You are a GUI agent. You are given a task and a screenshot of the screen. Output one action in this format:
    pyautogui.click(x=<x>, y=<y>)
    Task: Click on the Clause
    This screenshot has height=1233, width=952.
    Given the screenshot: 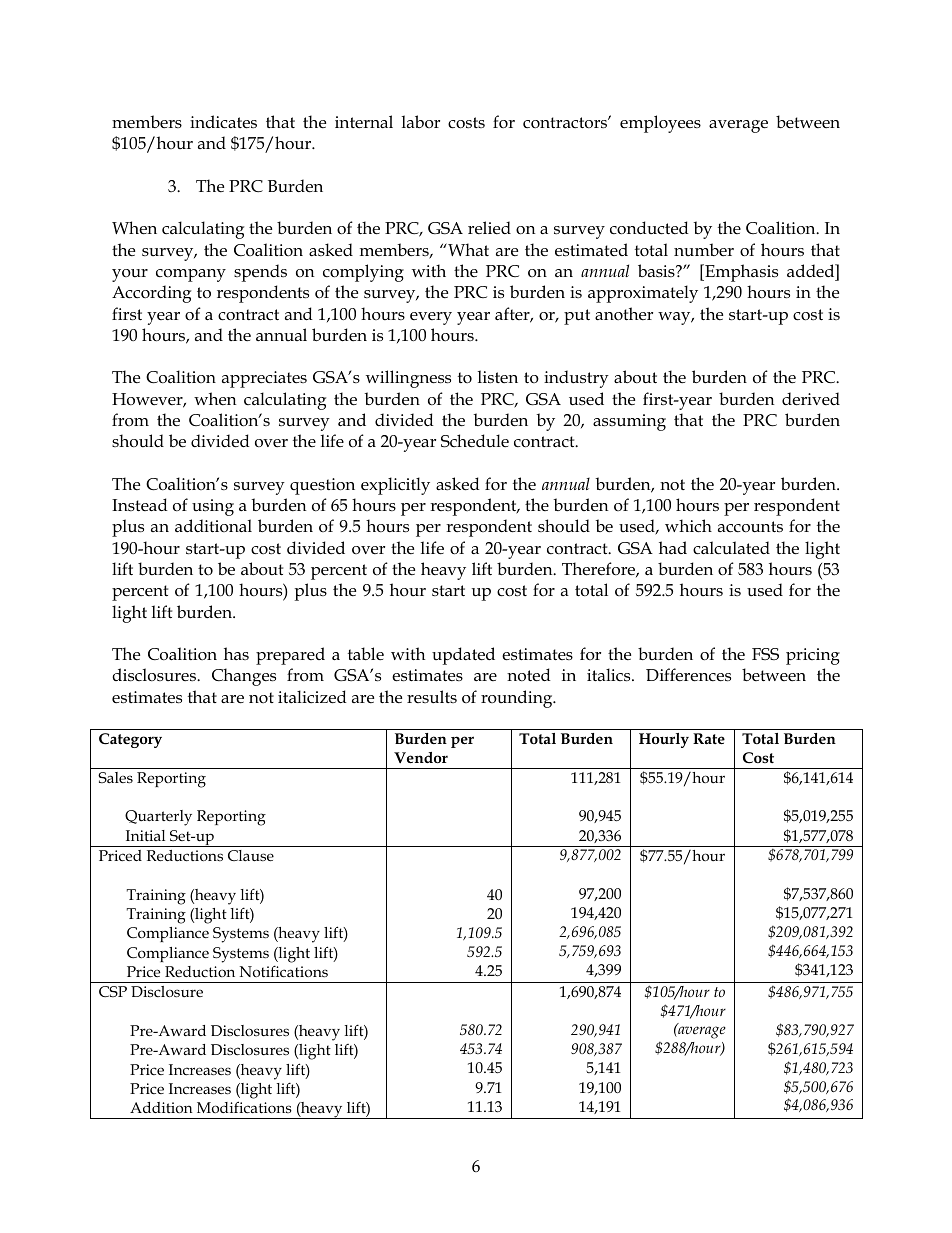 What is the action you would take?
    pyautogui.click(x=251, y=856)
